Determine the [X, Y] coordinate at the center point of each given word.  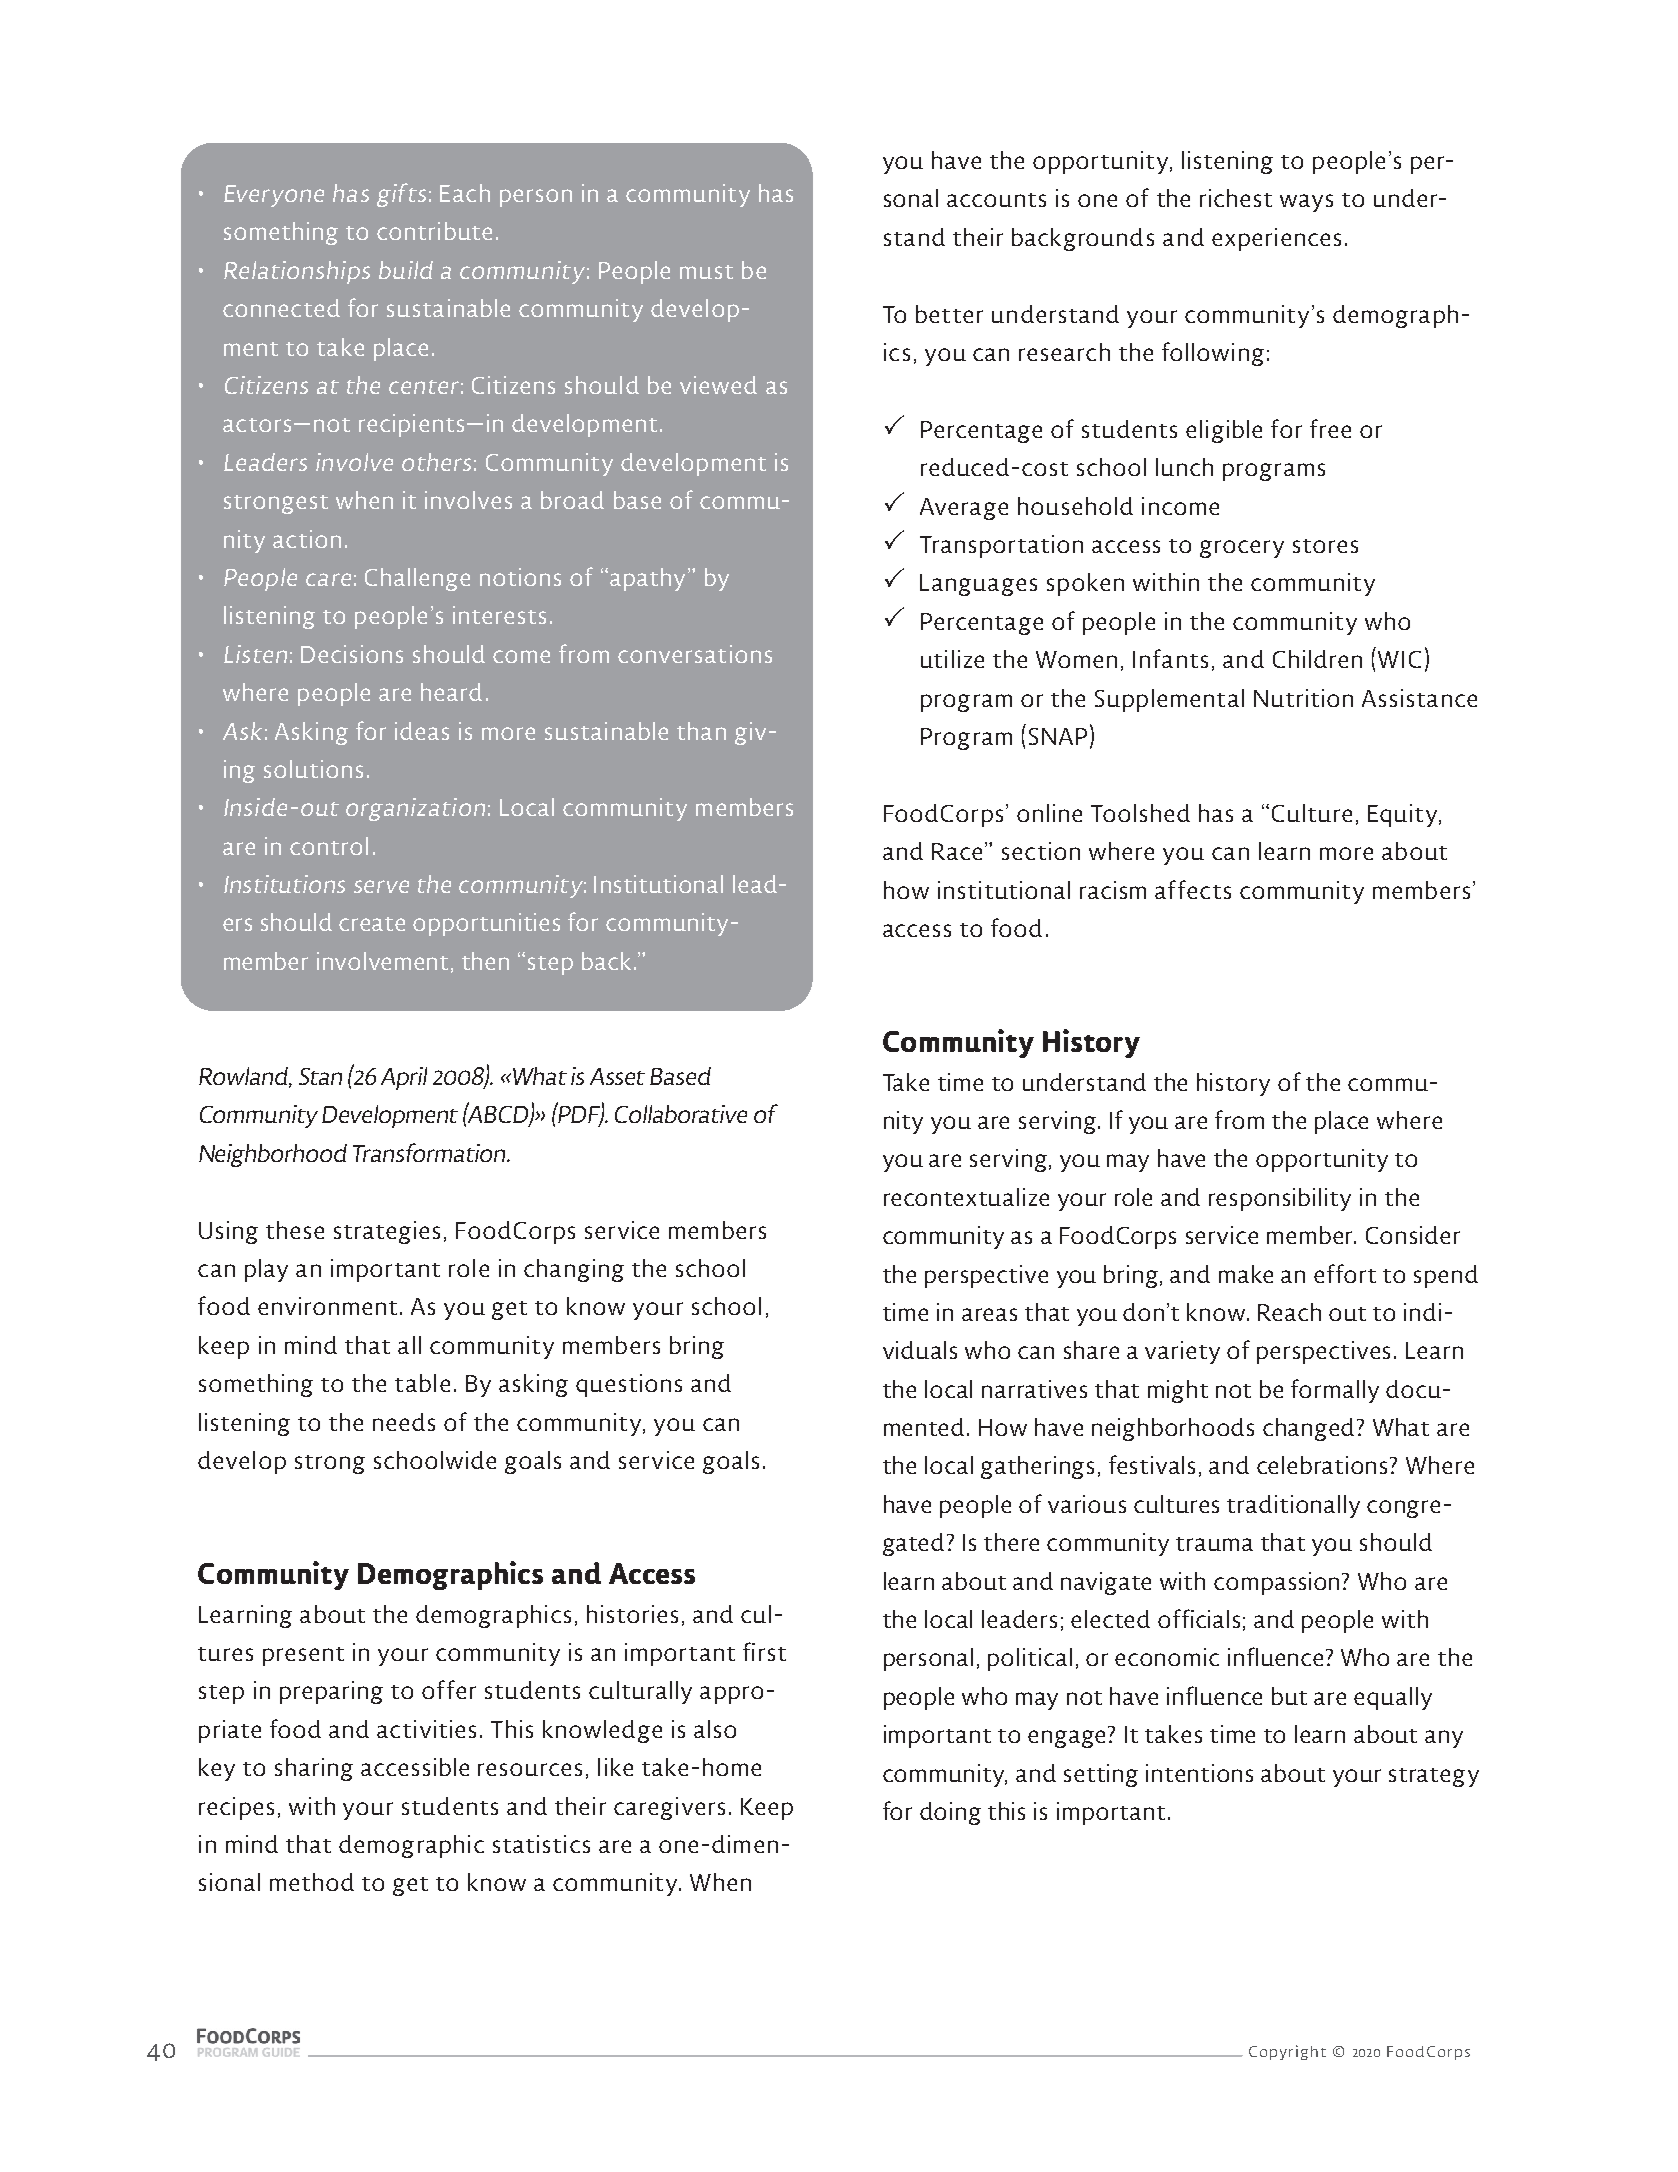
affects [1193, 889]
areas [989, 1314]
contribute [434, 231]
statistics [541, 1844]
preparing [331, 1692]
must [706, 272]
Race [959, 851]
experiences [1276, 239]
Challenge [417, 579]
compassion [1278, 1583]
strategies [387, 1232]
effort [1345, 1273]
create [372, 924]
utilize [952, 659]
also [715, 1729]
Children [1317, 659]
